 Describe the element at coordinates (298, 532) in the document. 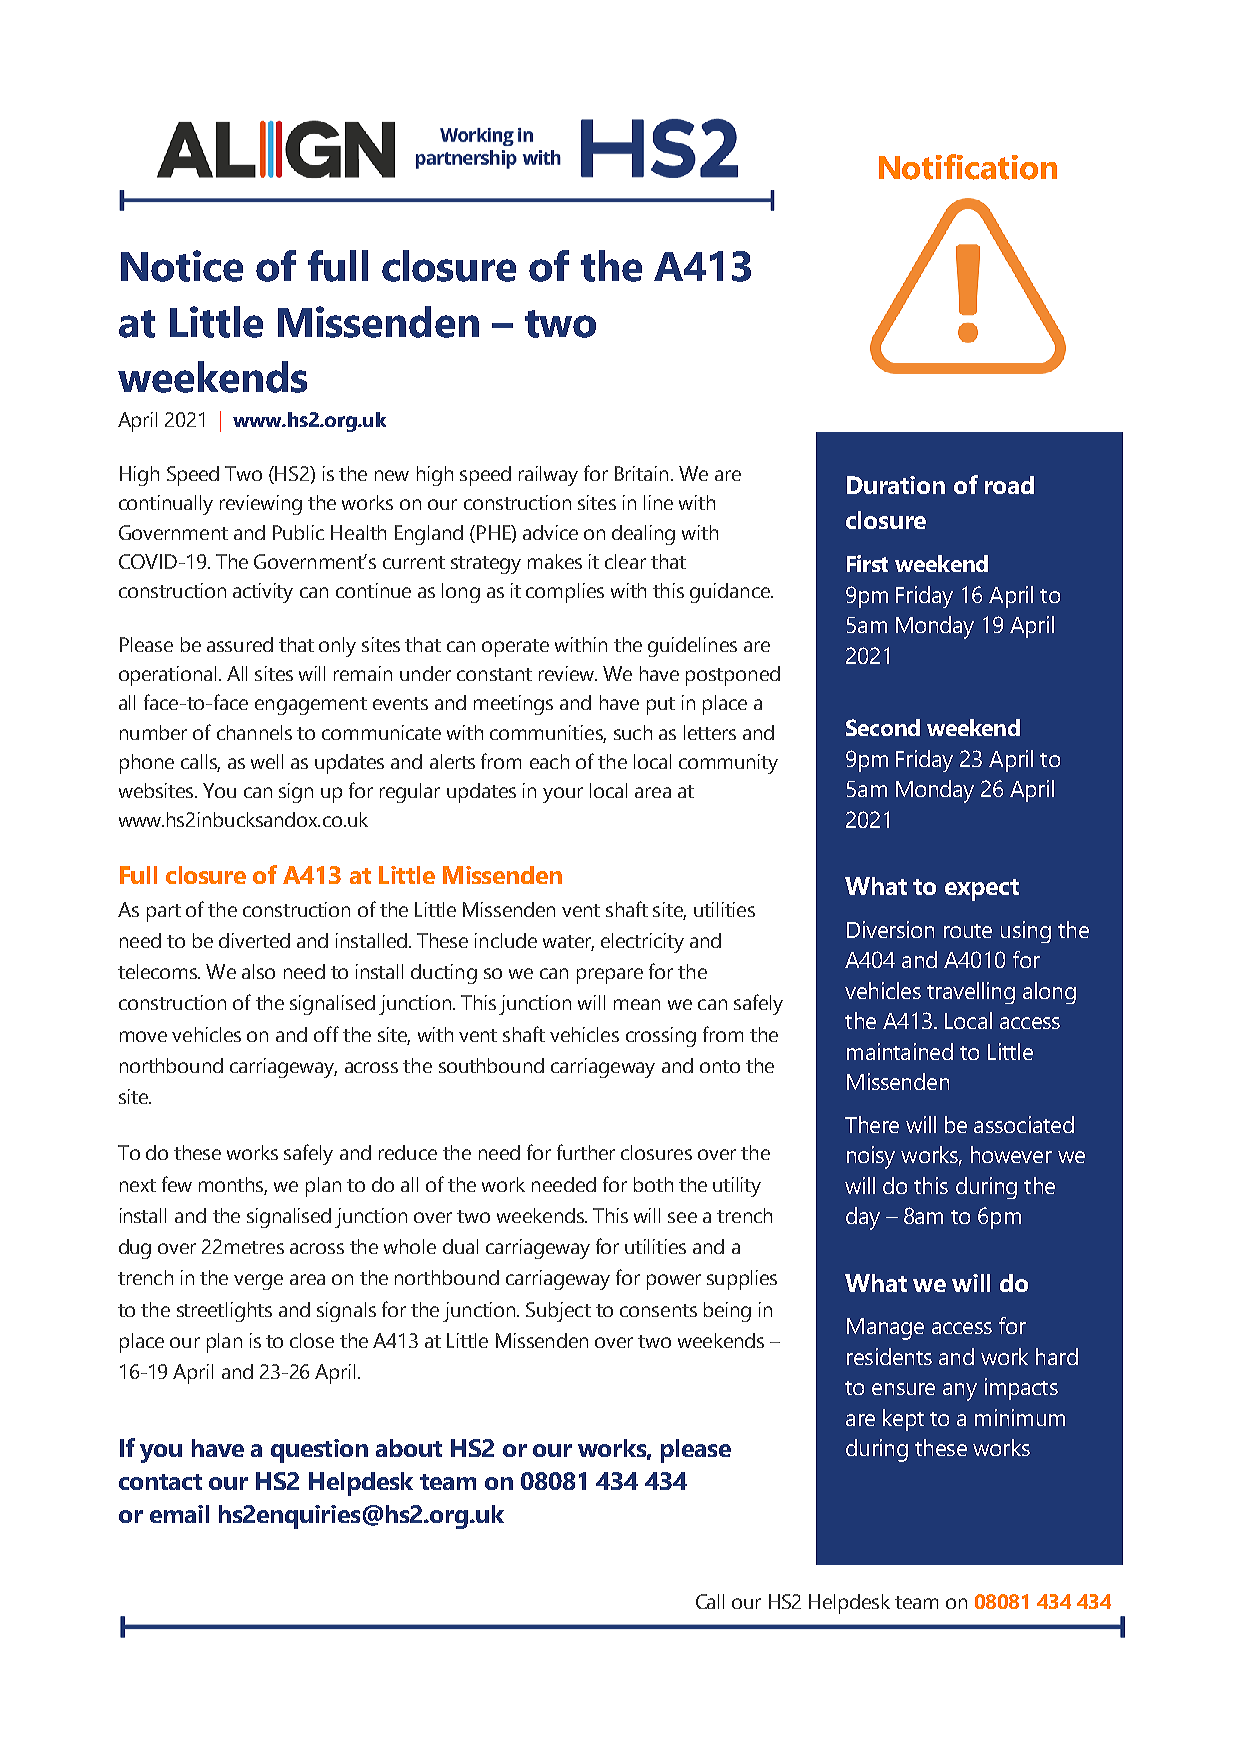

I see `Public` at that location.
